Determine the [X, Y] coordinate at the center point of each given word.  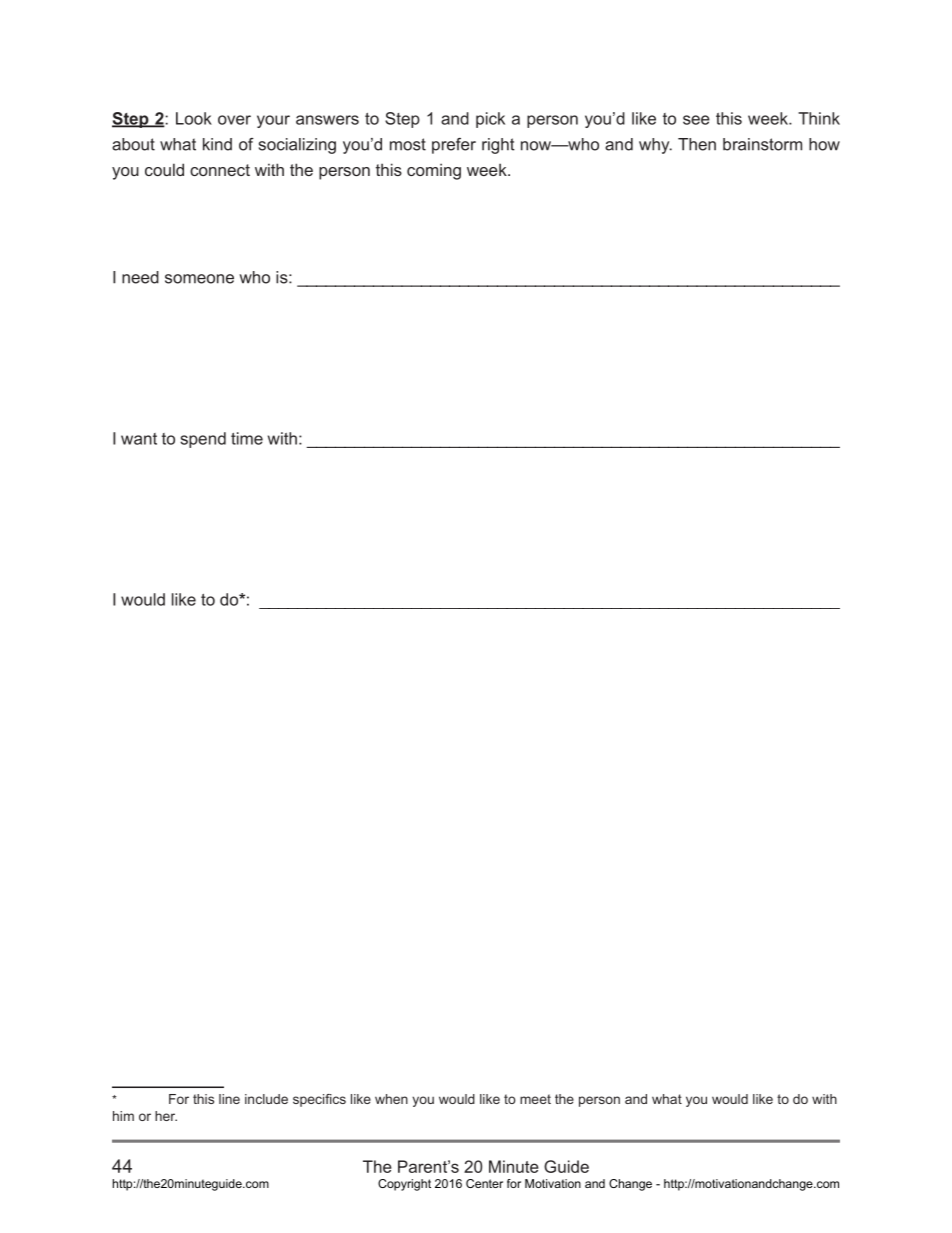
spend [203, 440]
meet [535, 1099]
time [247, 438]
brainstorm [762, 144]
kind [217, 144]
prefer [454, 146]
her [166, 1116]
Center [484, 1183]
